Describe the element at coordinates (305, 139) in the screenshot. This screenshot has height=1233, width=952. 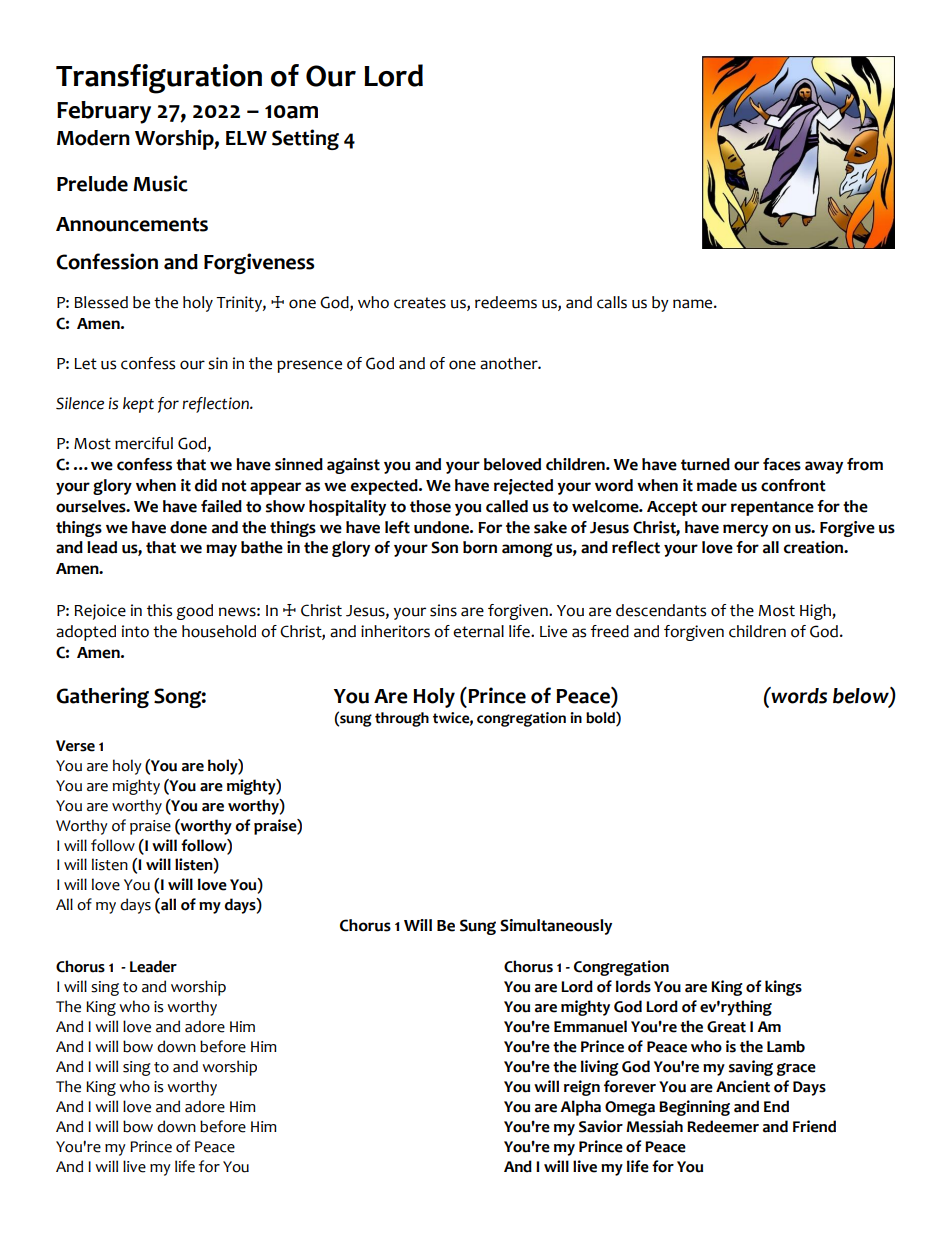
I see `Setting` at that location.
